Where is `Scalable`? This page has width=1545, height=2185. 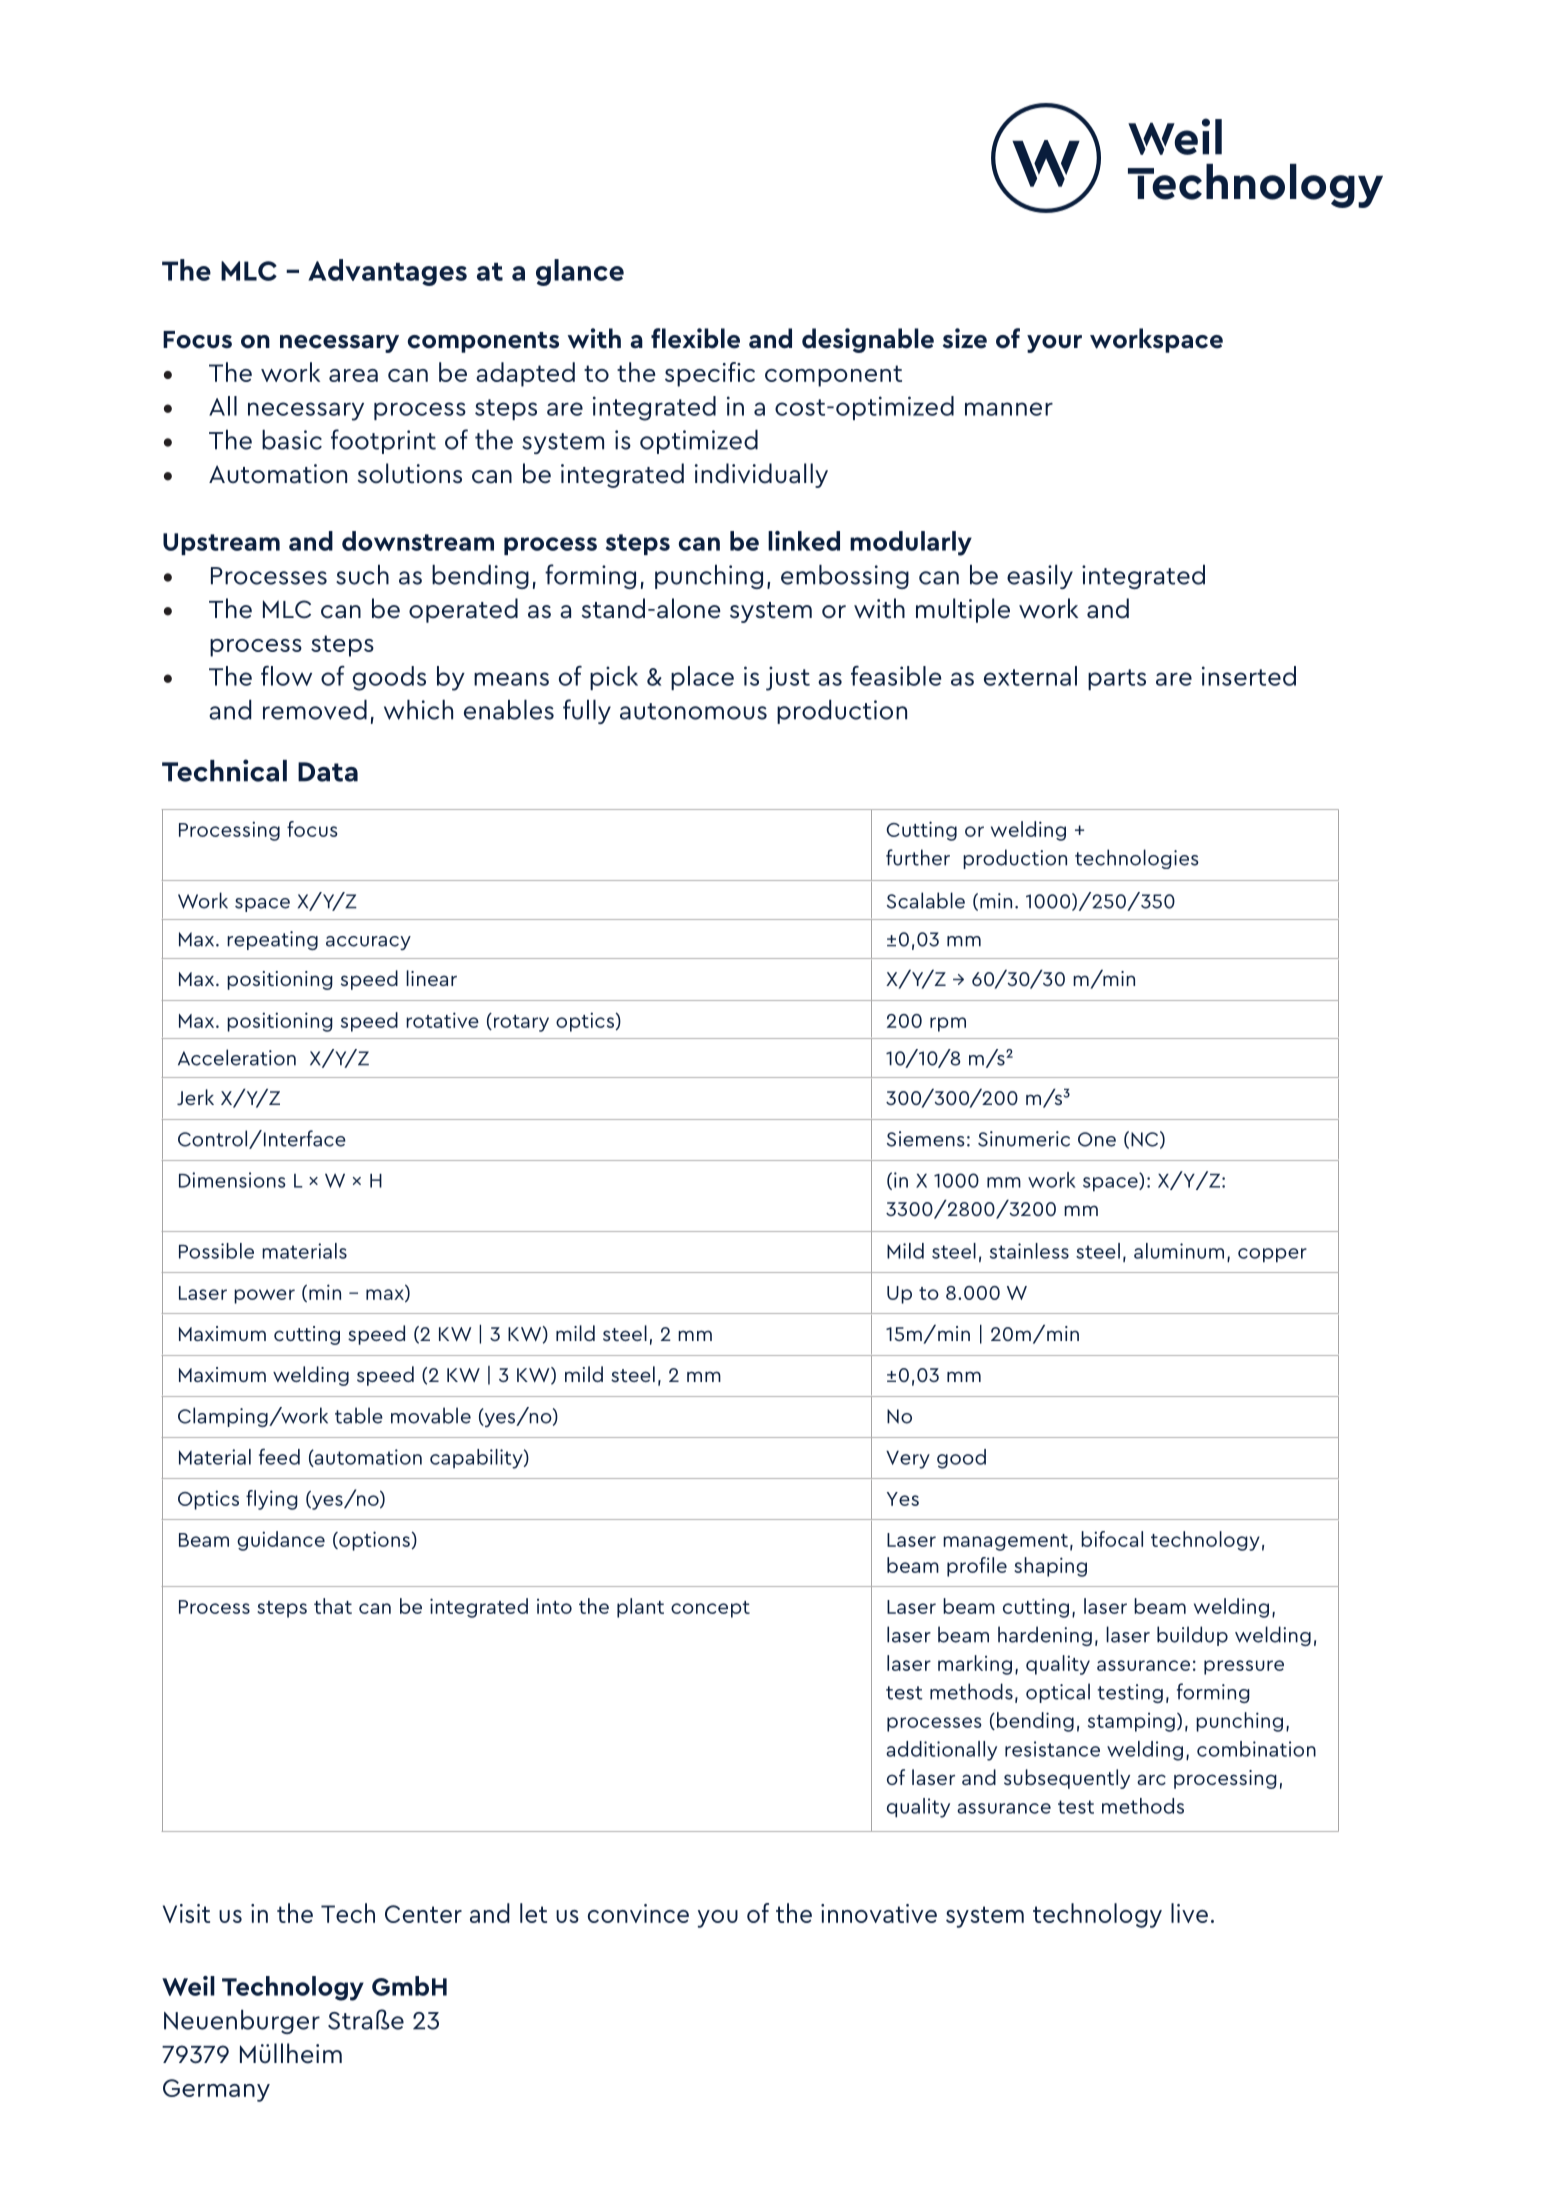 Scalable is located at coordinates (926, 900).
